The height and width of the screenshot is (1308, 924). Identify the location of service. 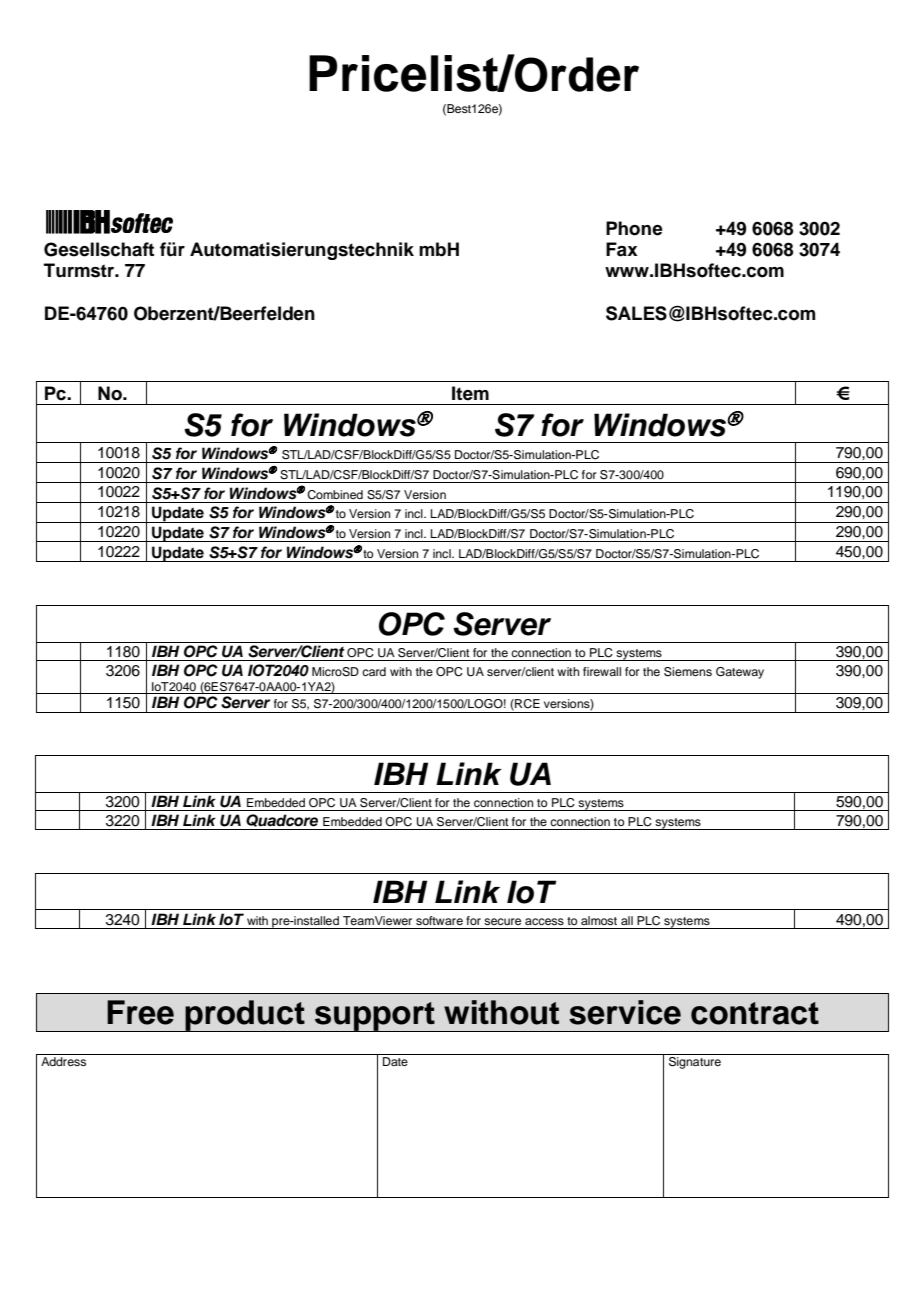
(625, 1012).
